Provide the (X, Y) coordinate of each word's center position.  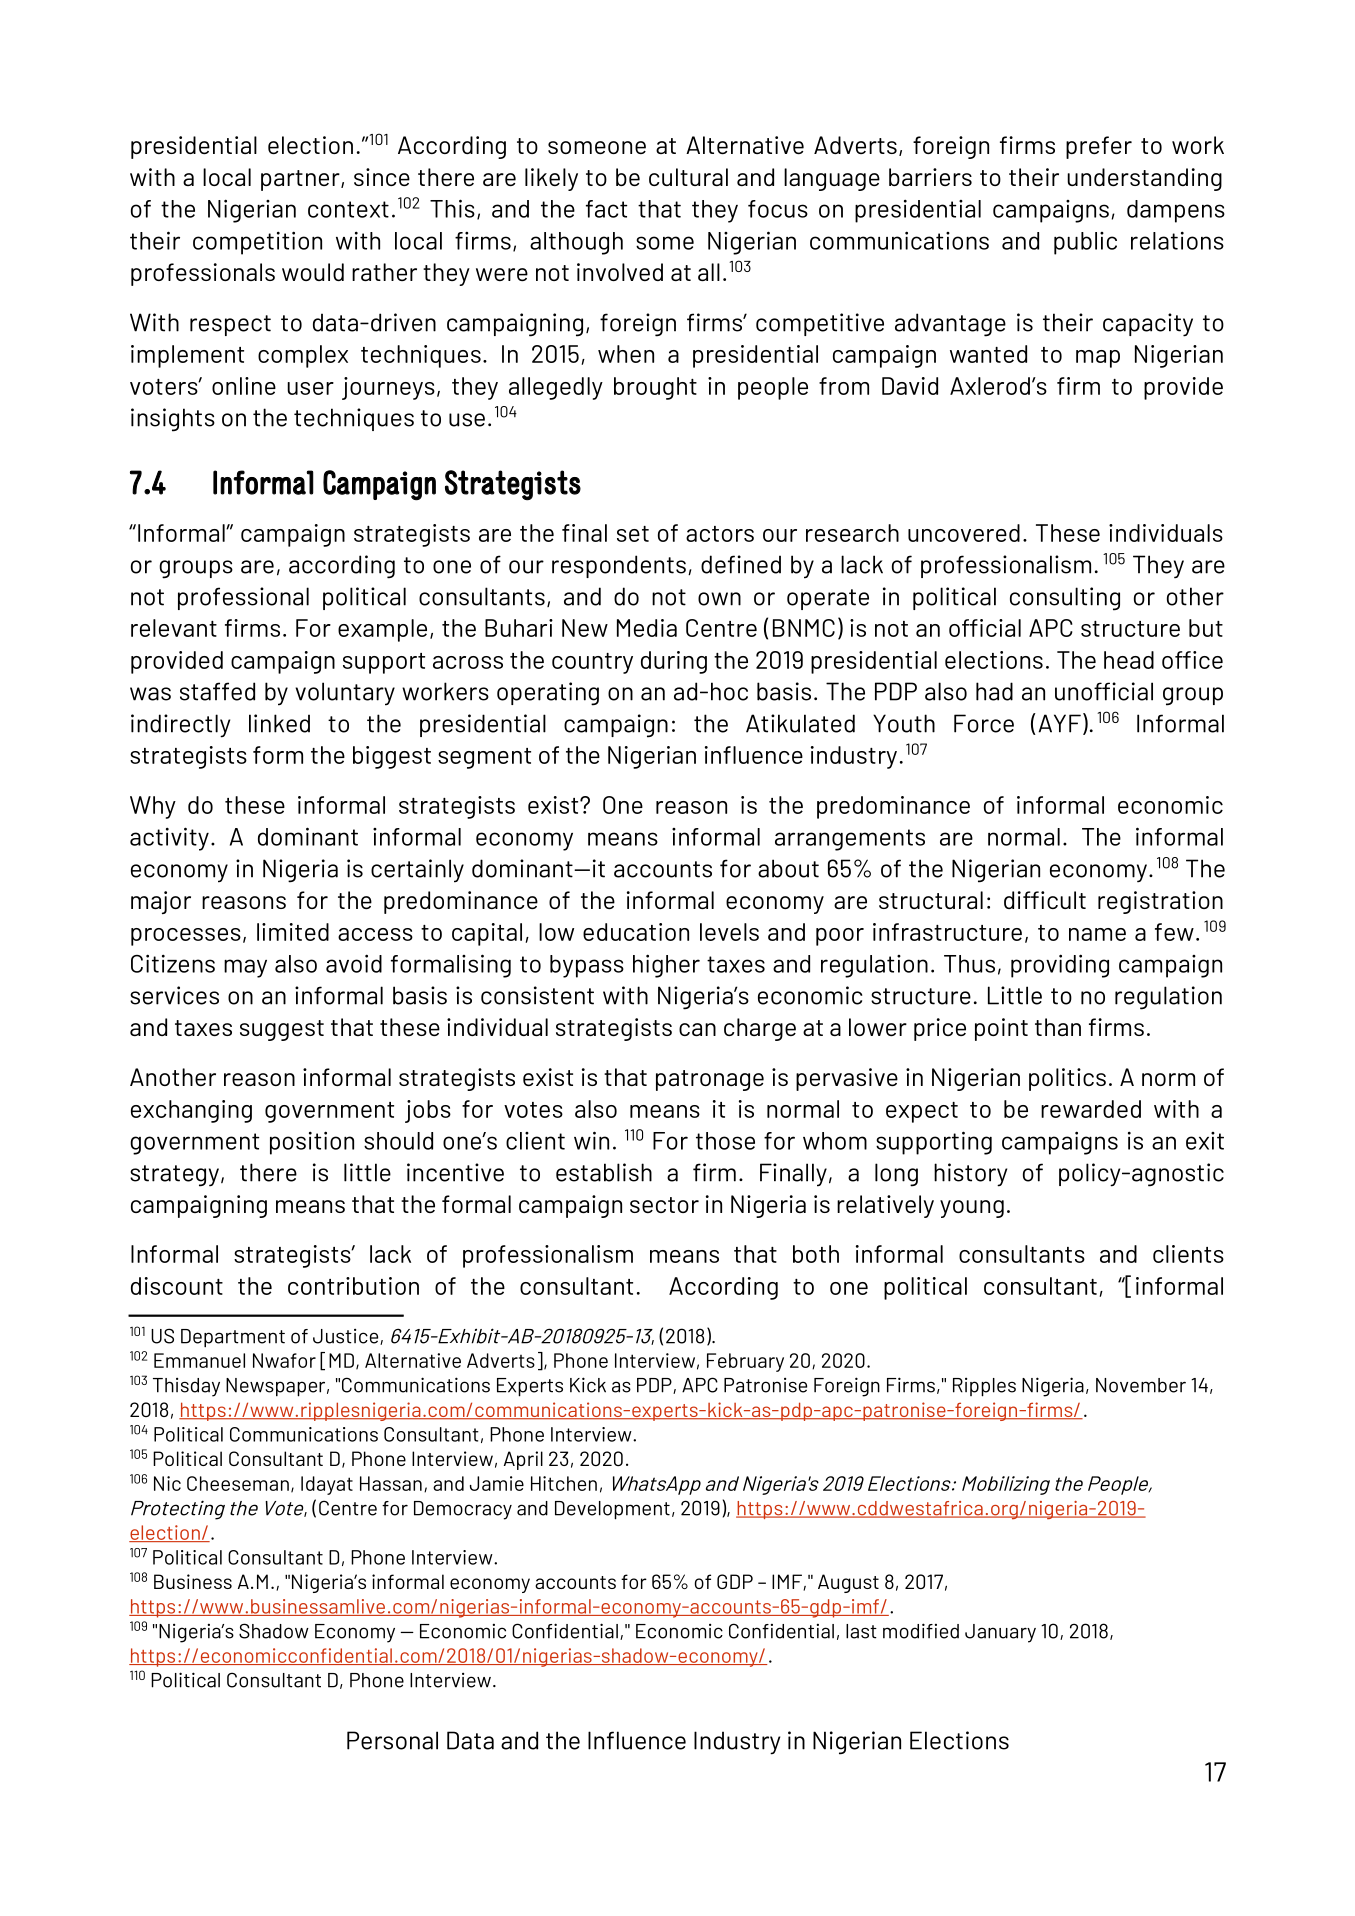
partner (301, 180)
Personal (392, 1740)
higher (666, 966)
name (1097, 934)
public (1085, 243)
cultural (688, 177)
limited (293, 932)
